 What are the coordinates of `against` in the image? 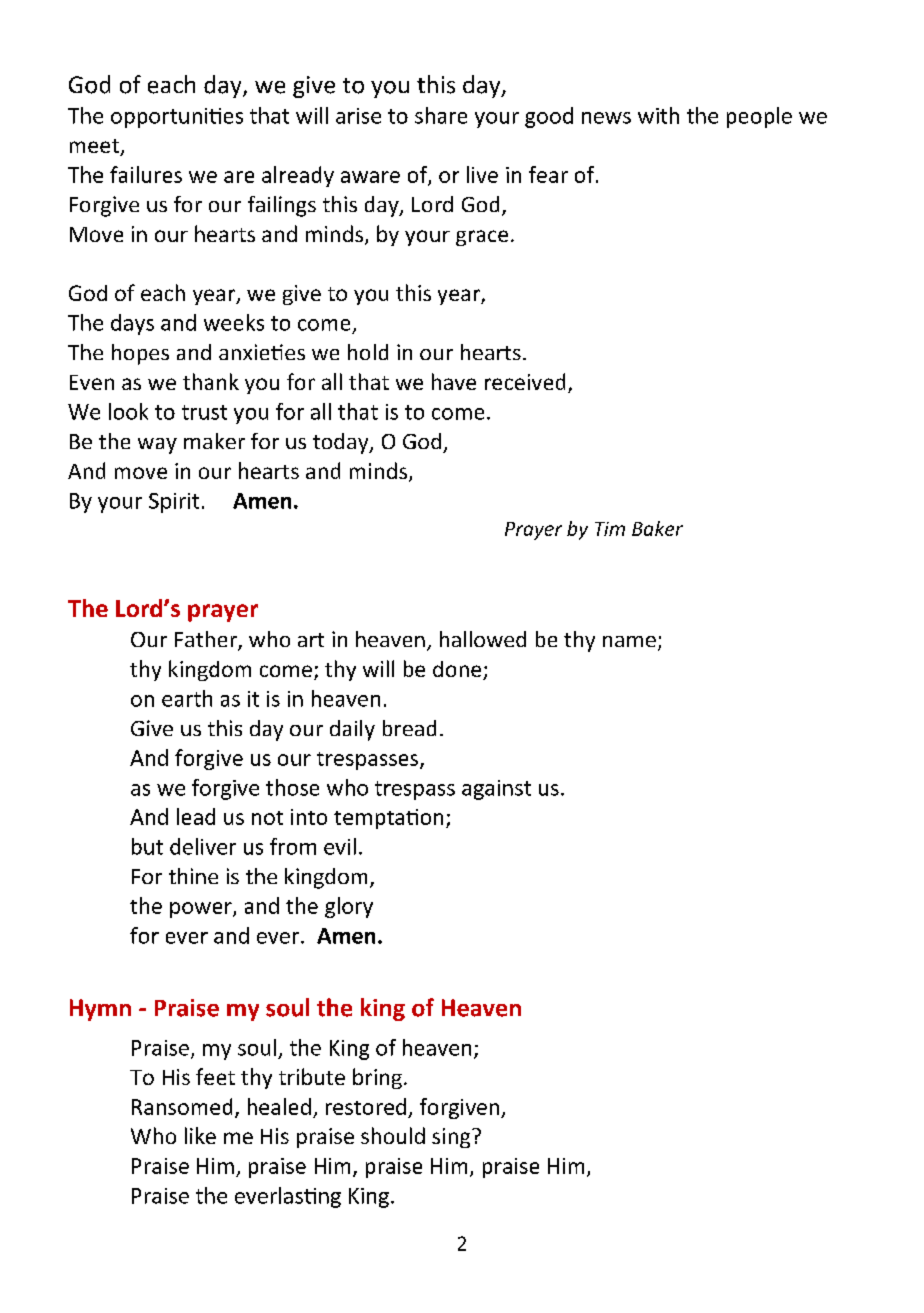 It's located at (496, 790).
